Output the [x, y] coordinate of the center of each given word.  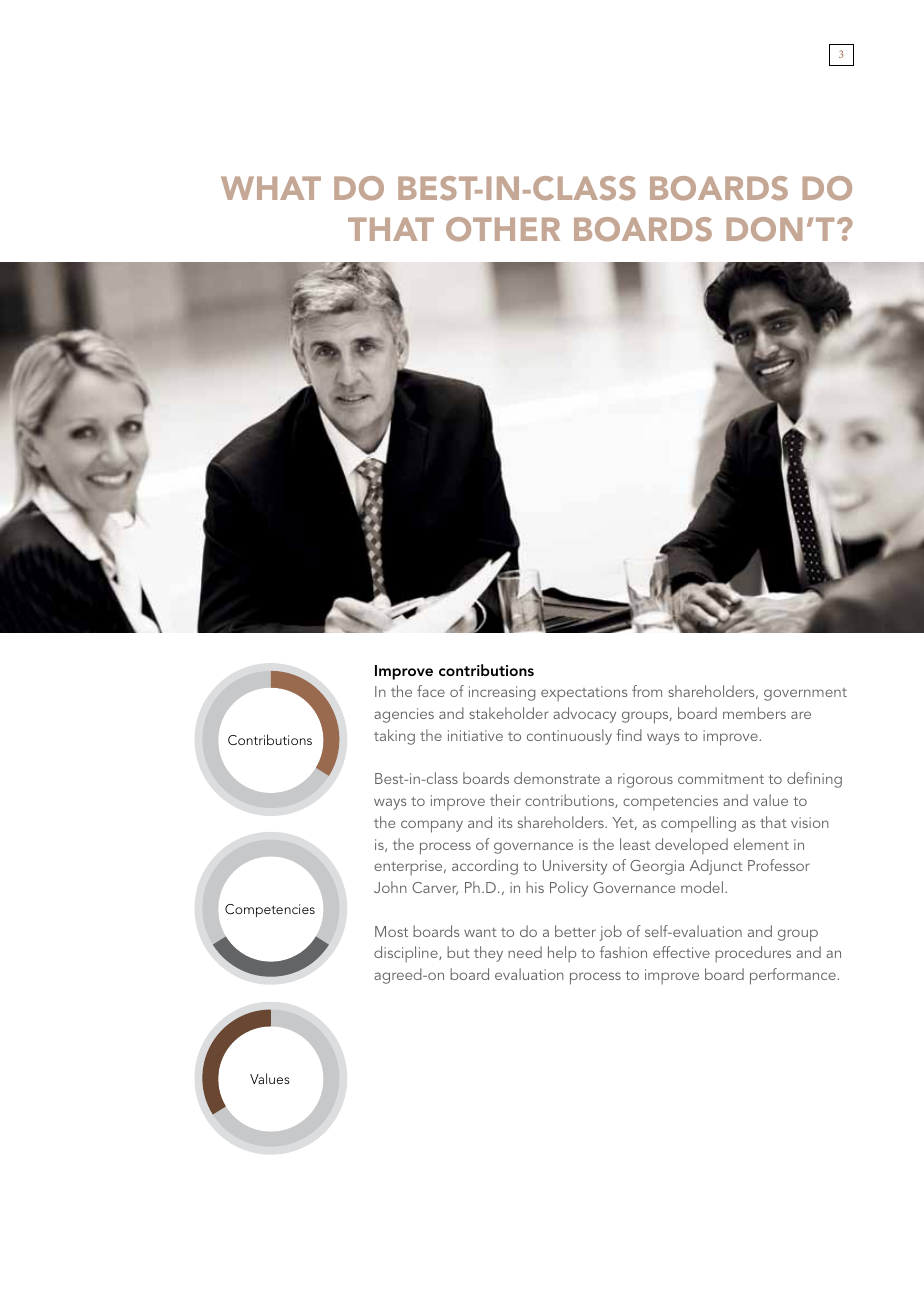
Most [391, 931]
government [805, 694]
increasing [502, 693]
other [503, 229]
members [754, 713]
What [271, 188]
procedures [753, 954]
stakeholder [509, 713]
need [525, 952]
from [647, 691]
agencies [404, 715]
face [431, 691]
